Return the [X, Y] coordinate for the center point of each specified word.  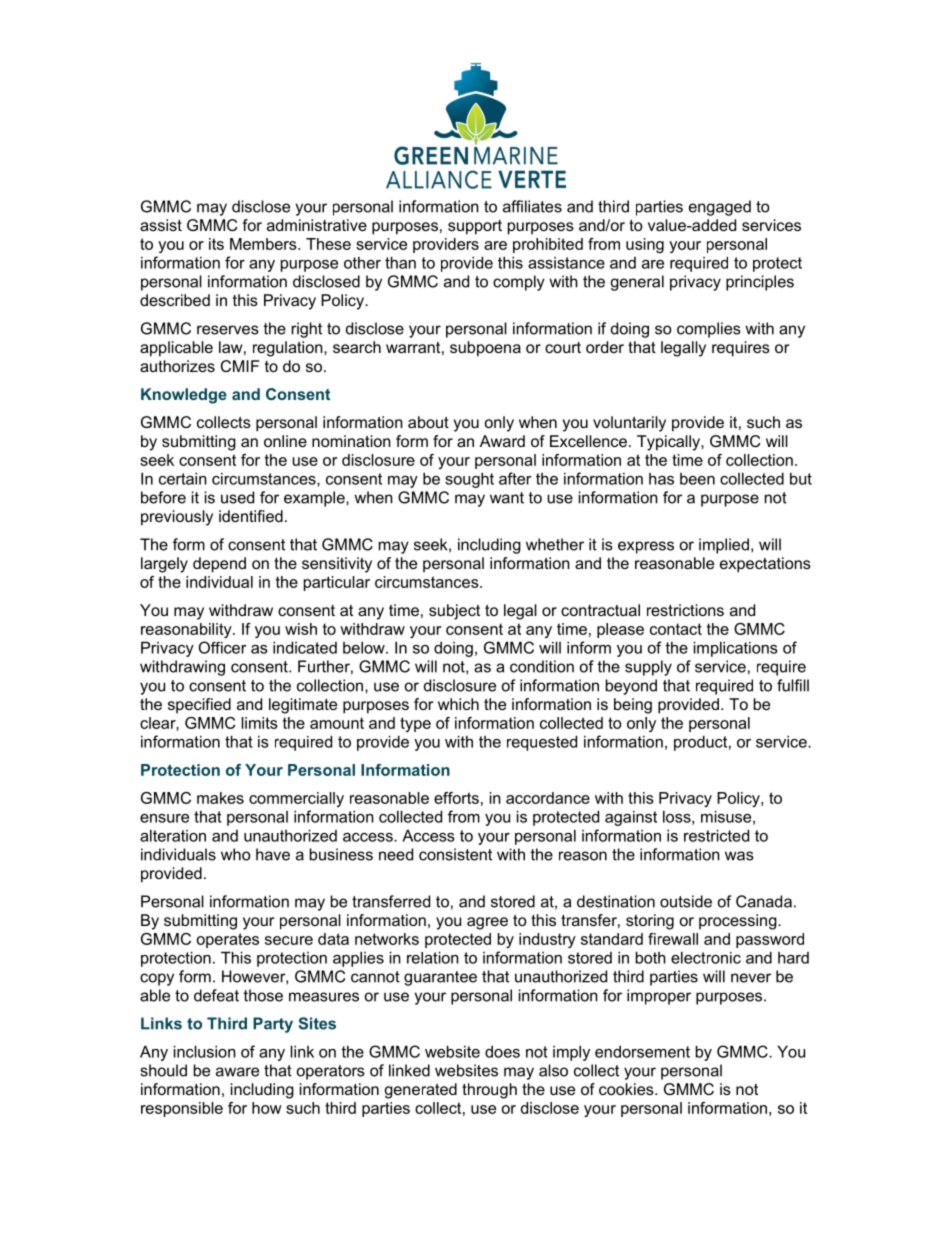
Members [264, 244]
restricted [716, 835]
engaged [720, 208]
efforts [456, 798]
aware [237, 1072]
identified [251, 516]
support [475, 227]
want [507, 498]
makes [220, 798]
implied [724, 546]
